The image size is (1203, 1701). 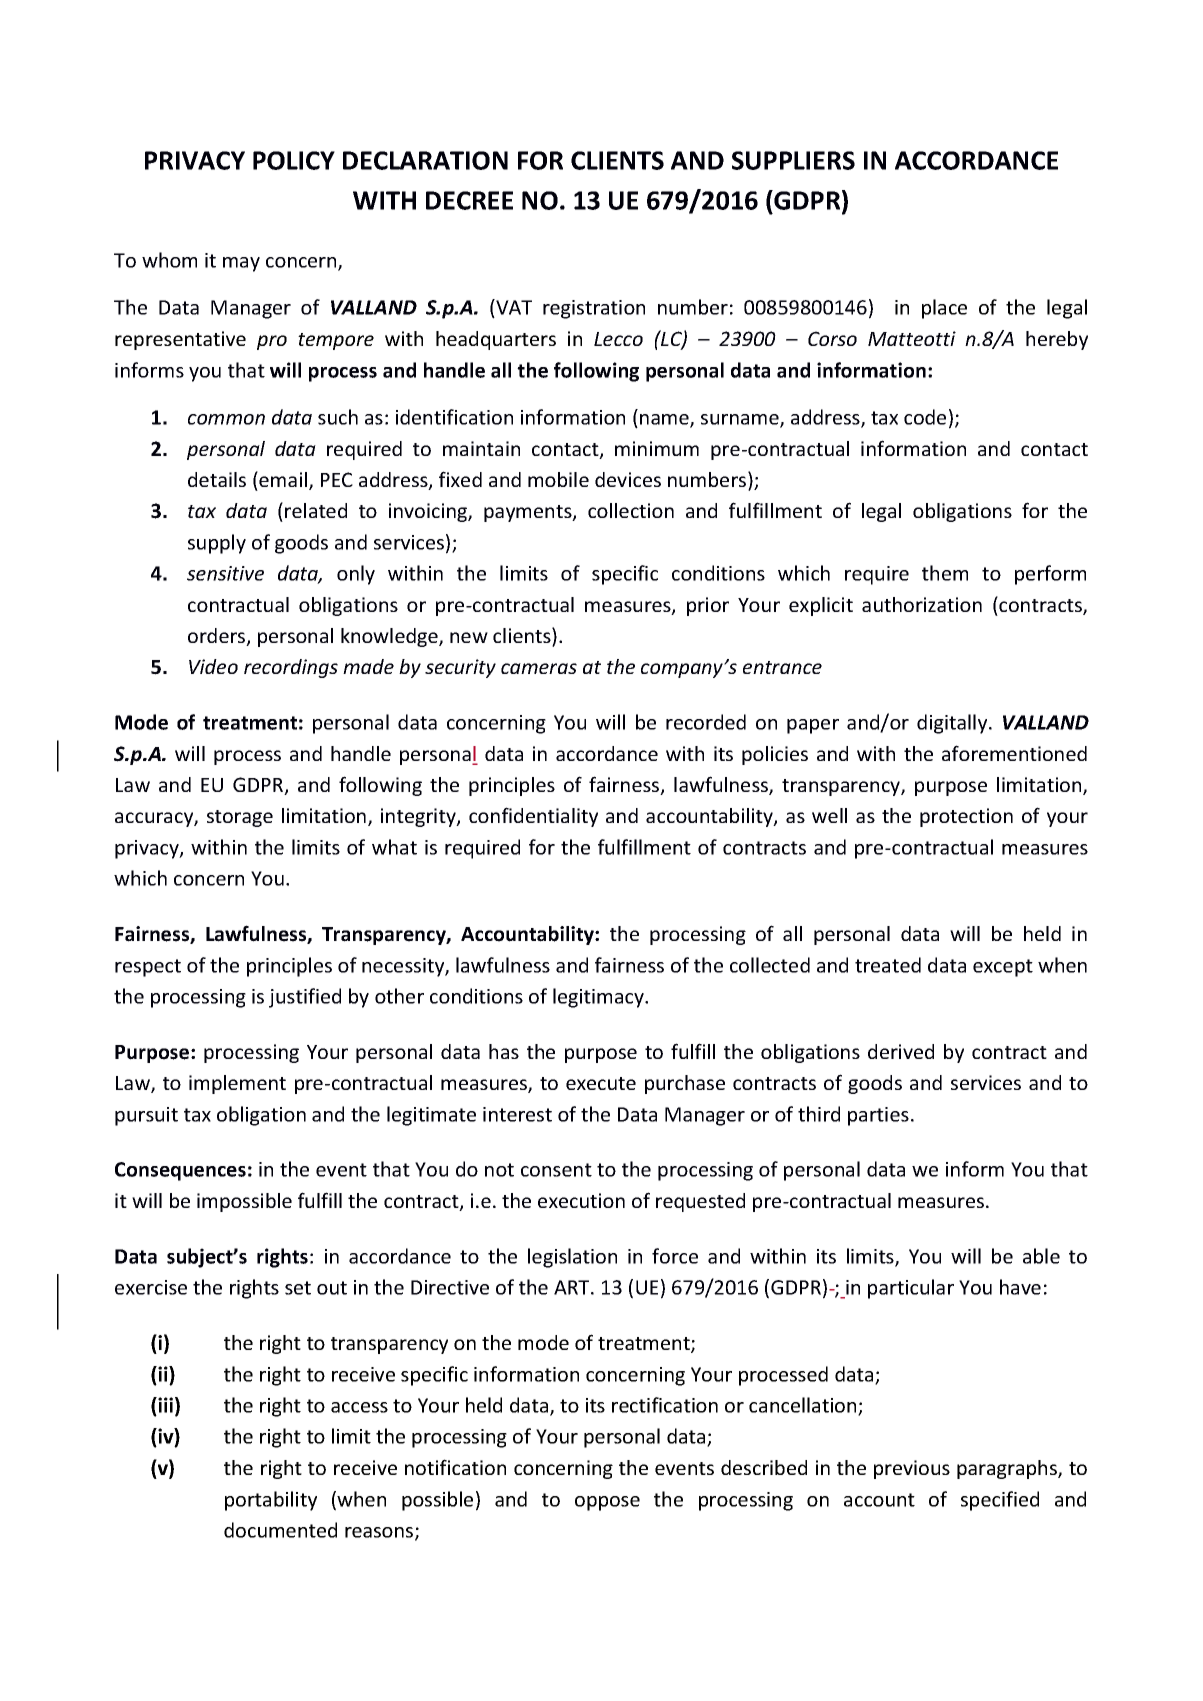 I want to click on oppose, so click(x=607, y=1503).
